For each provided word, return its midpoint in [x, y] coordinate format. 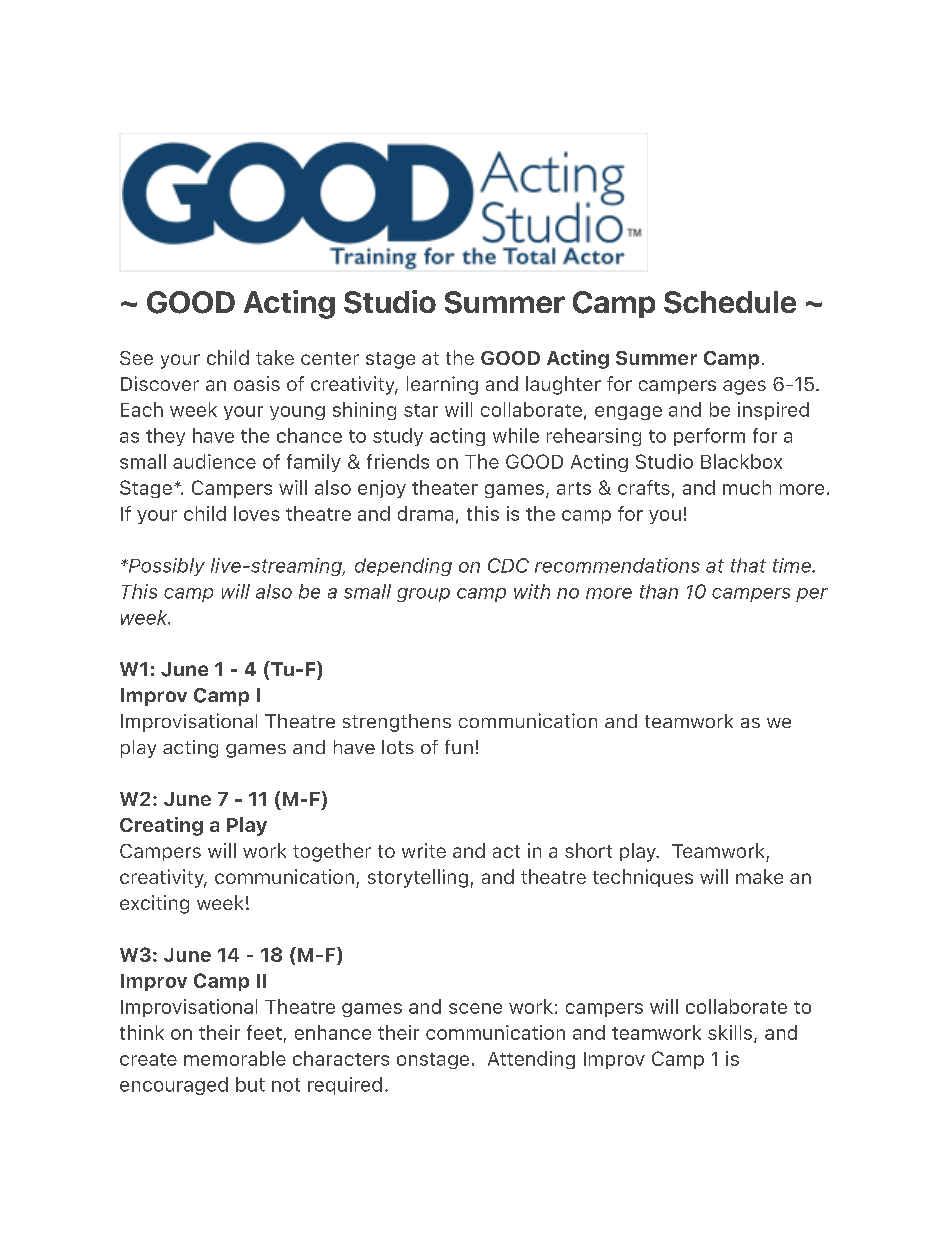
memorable [235, 1058]
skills [731, 1033]
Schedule [730, 302]
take [275, 357]
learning [442, 385]
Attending [531, 1060]
